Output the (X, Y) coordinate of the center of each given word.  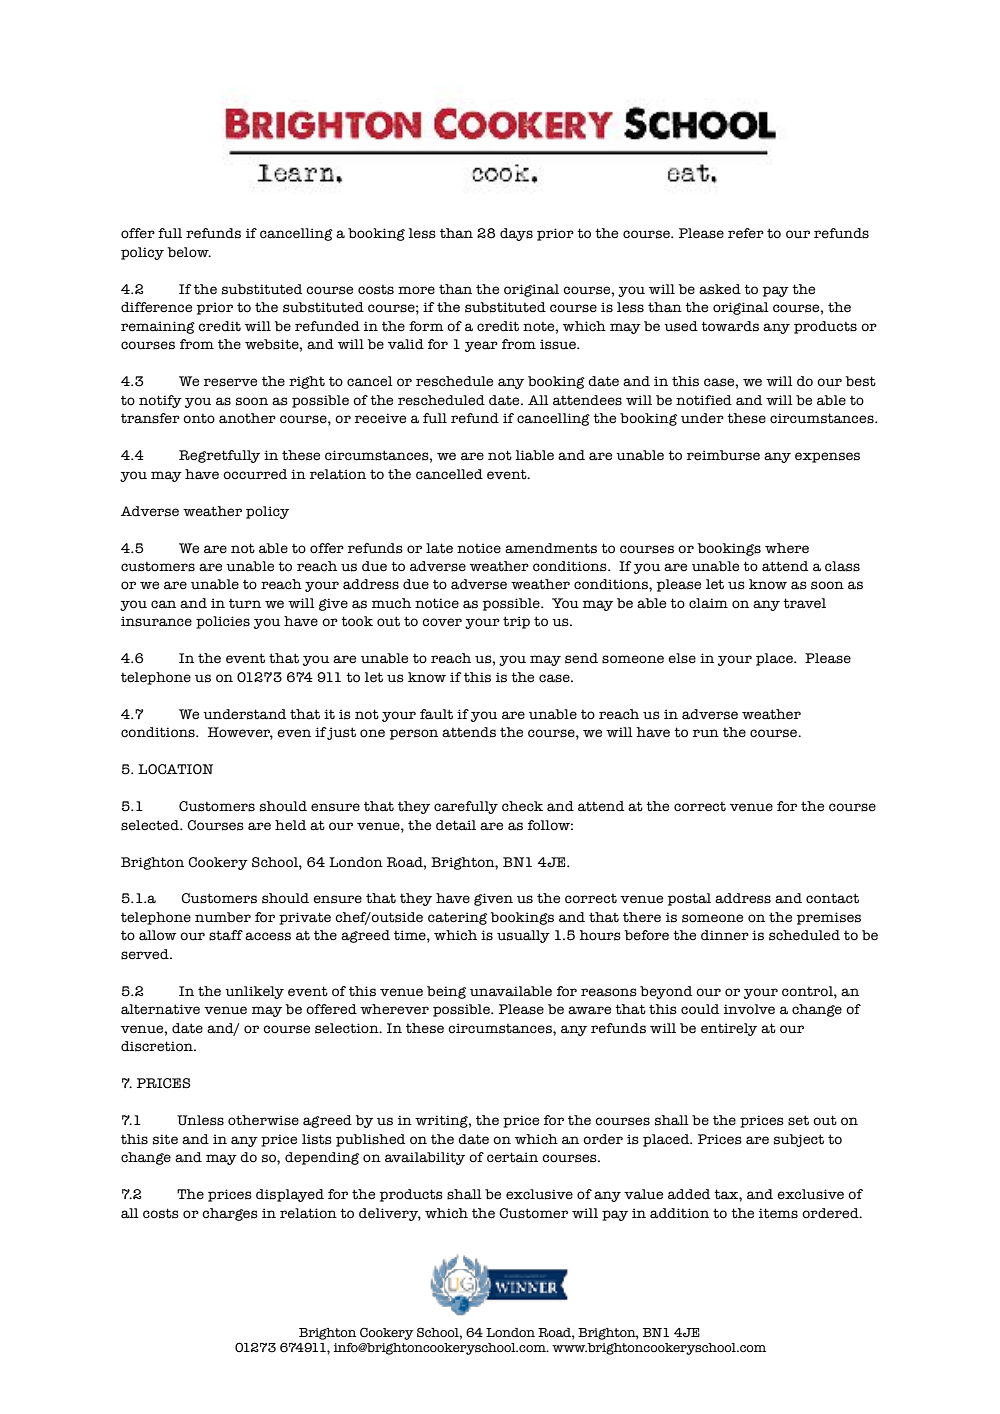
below (189, 252)
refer (746, 233)
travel (804, 603)
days (516, 234)
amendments (551, 548)
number (223, 917)
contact (832, 898)
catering (457, 918)
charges (230, 1214)
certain (512, 1157)
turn (245, 604)
